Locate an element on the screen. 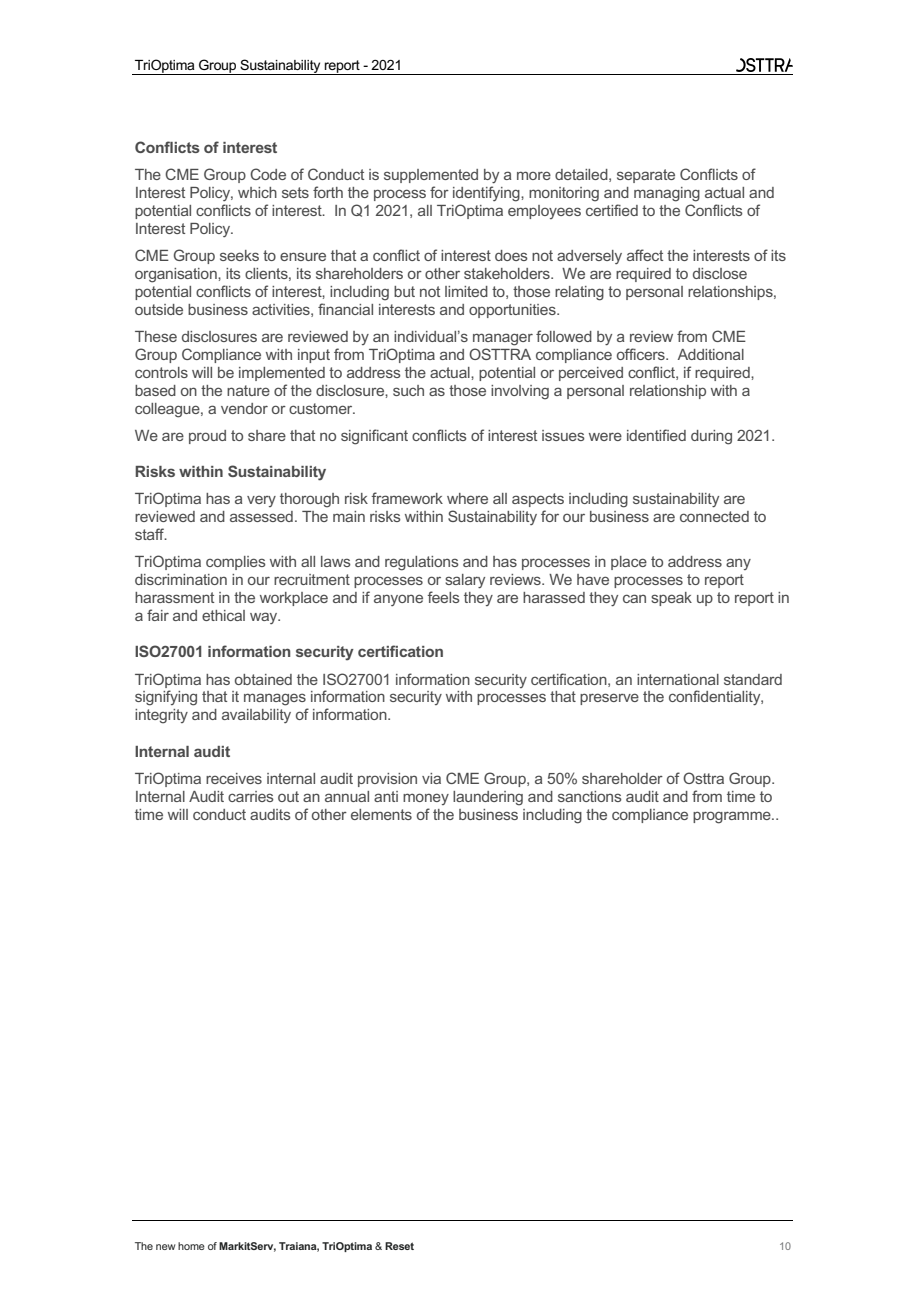 This screenshot has height=1308, width=924. money is located at coordinates (426, 799).
